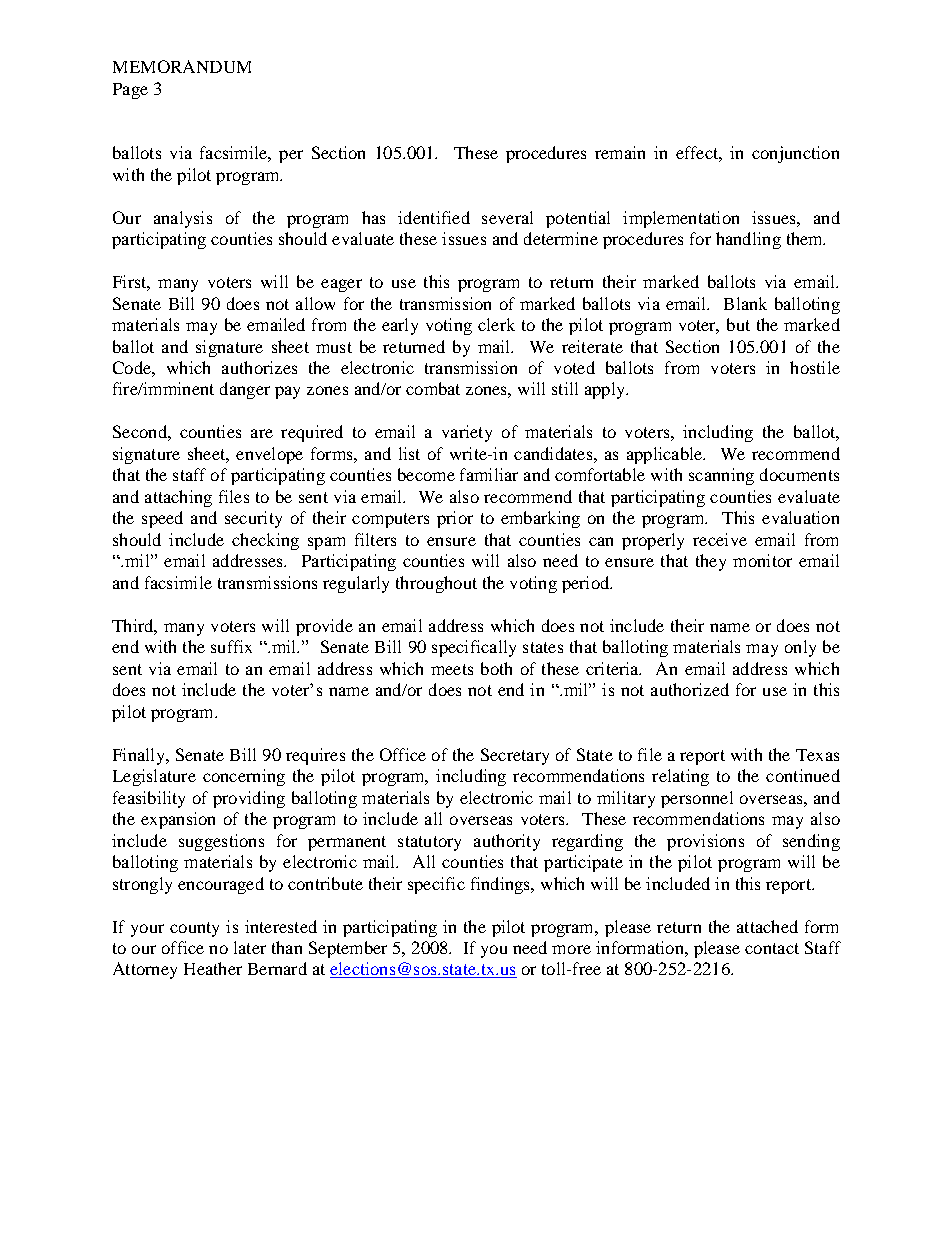 This document has width=952, height=1233. Describe the element at coordinates (620, 152) in the document. I see `remain` at that location.
